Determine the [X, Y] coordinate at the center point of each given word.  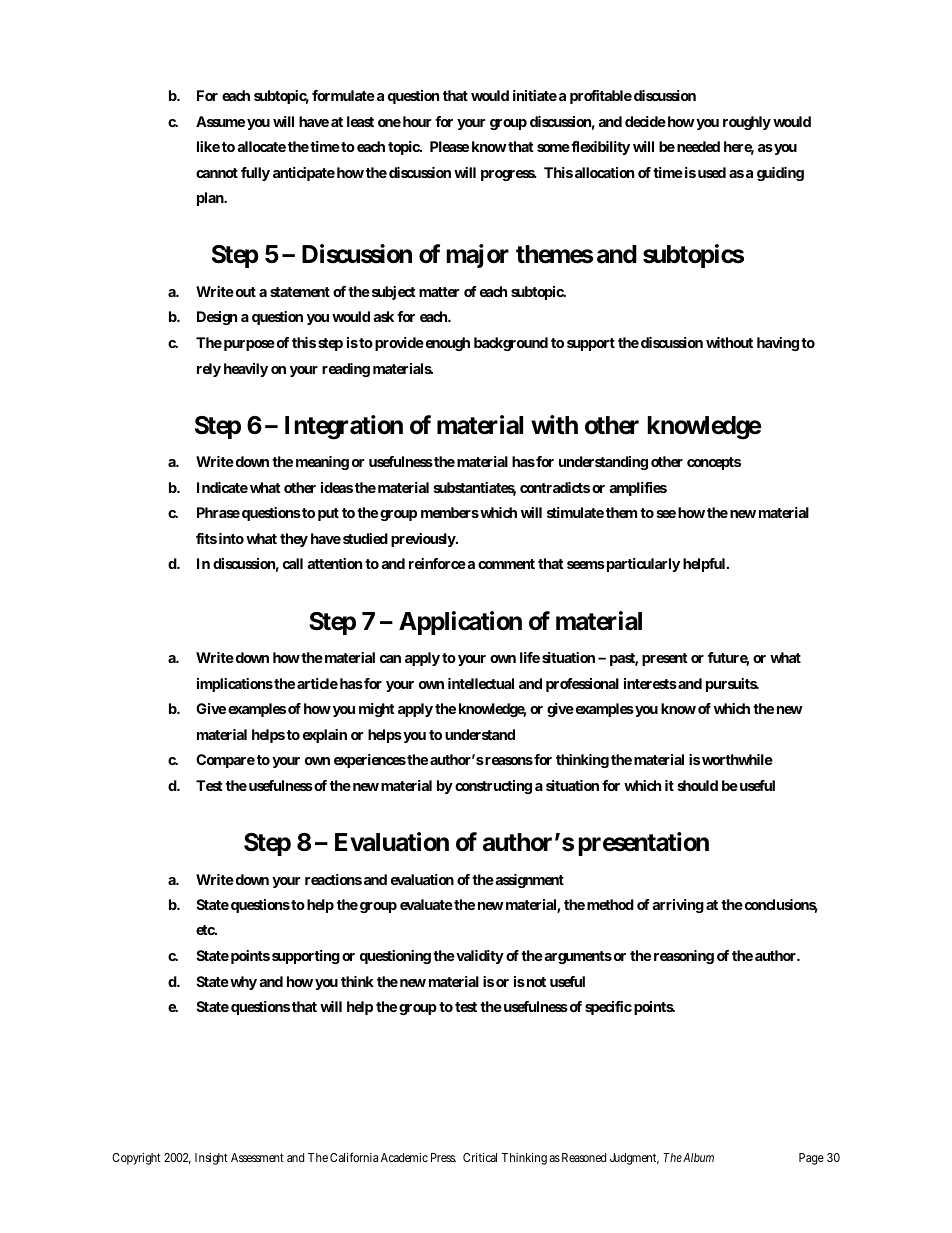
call [293, 563]
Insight [211, 1159]
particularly [642, 565]
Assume [220, 121]
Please [449, 146]
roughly [747, 123]
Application [460, 623]
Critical [480, 1157]
